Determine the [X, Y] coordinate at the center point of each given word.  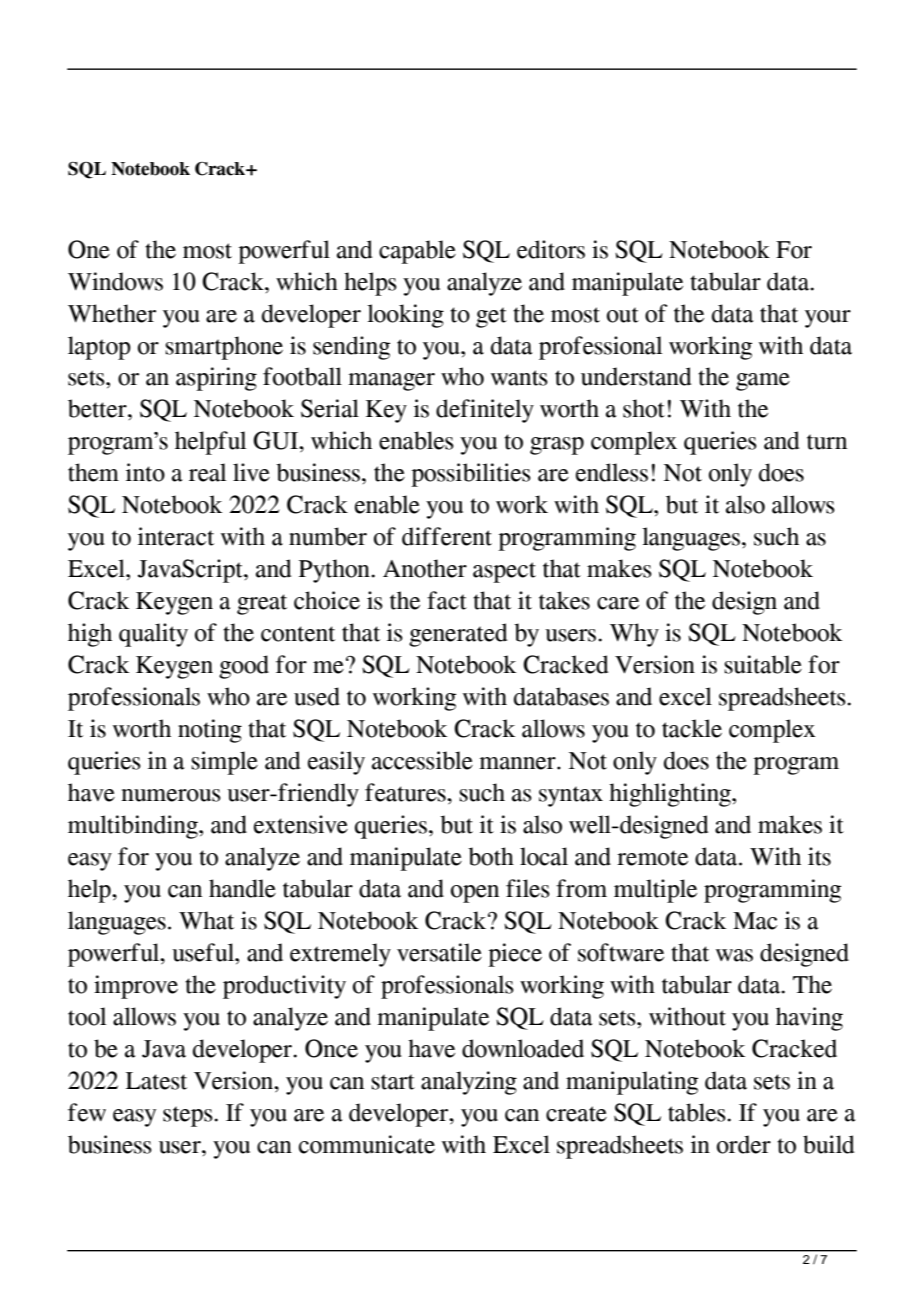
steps [189, 1116]
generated [458, 635]
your [828, 319]
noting [210, 731]
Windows [115, 281]
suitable [763, 664]
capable [417, 252]
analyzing [469, 1083]
